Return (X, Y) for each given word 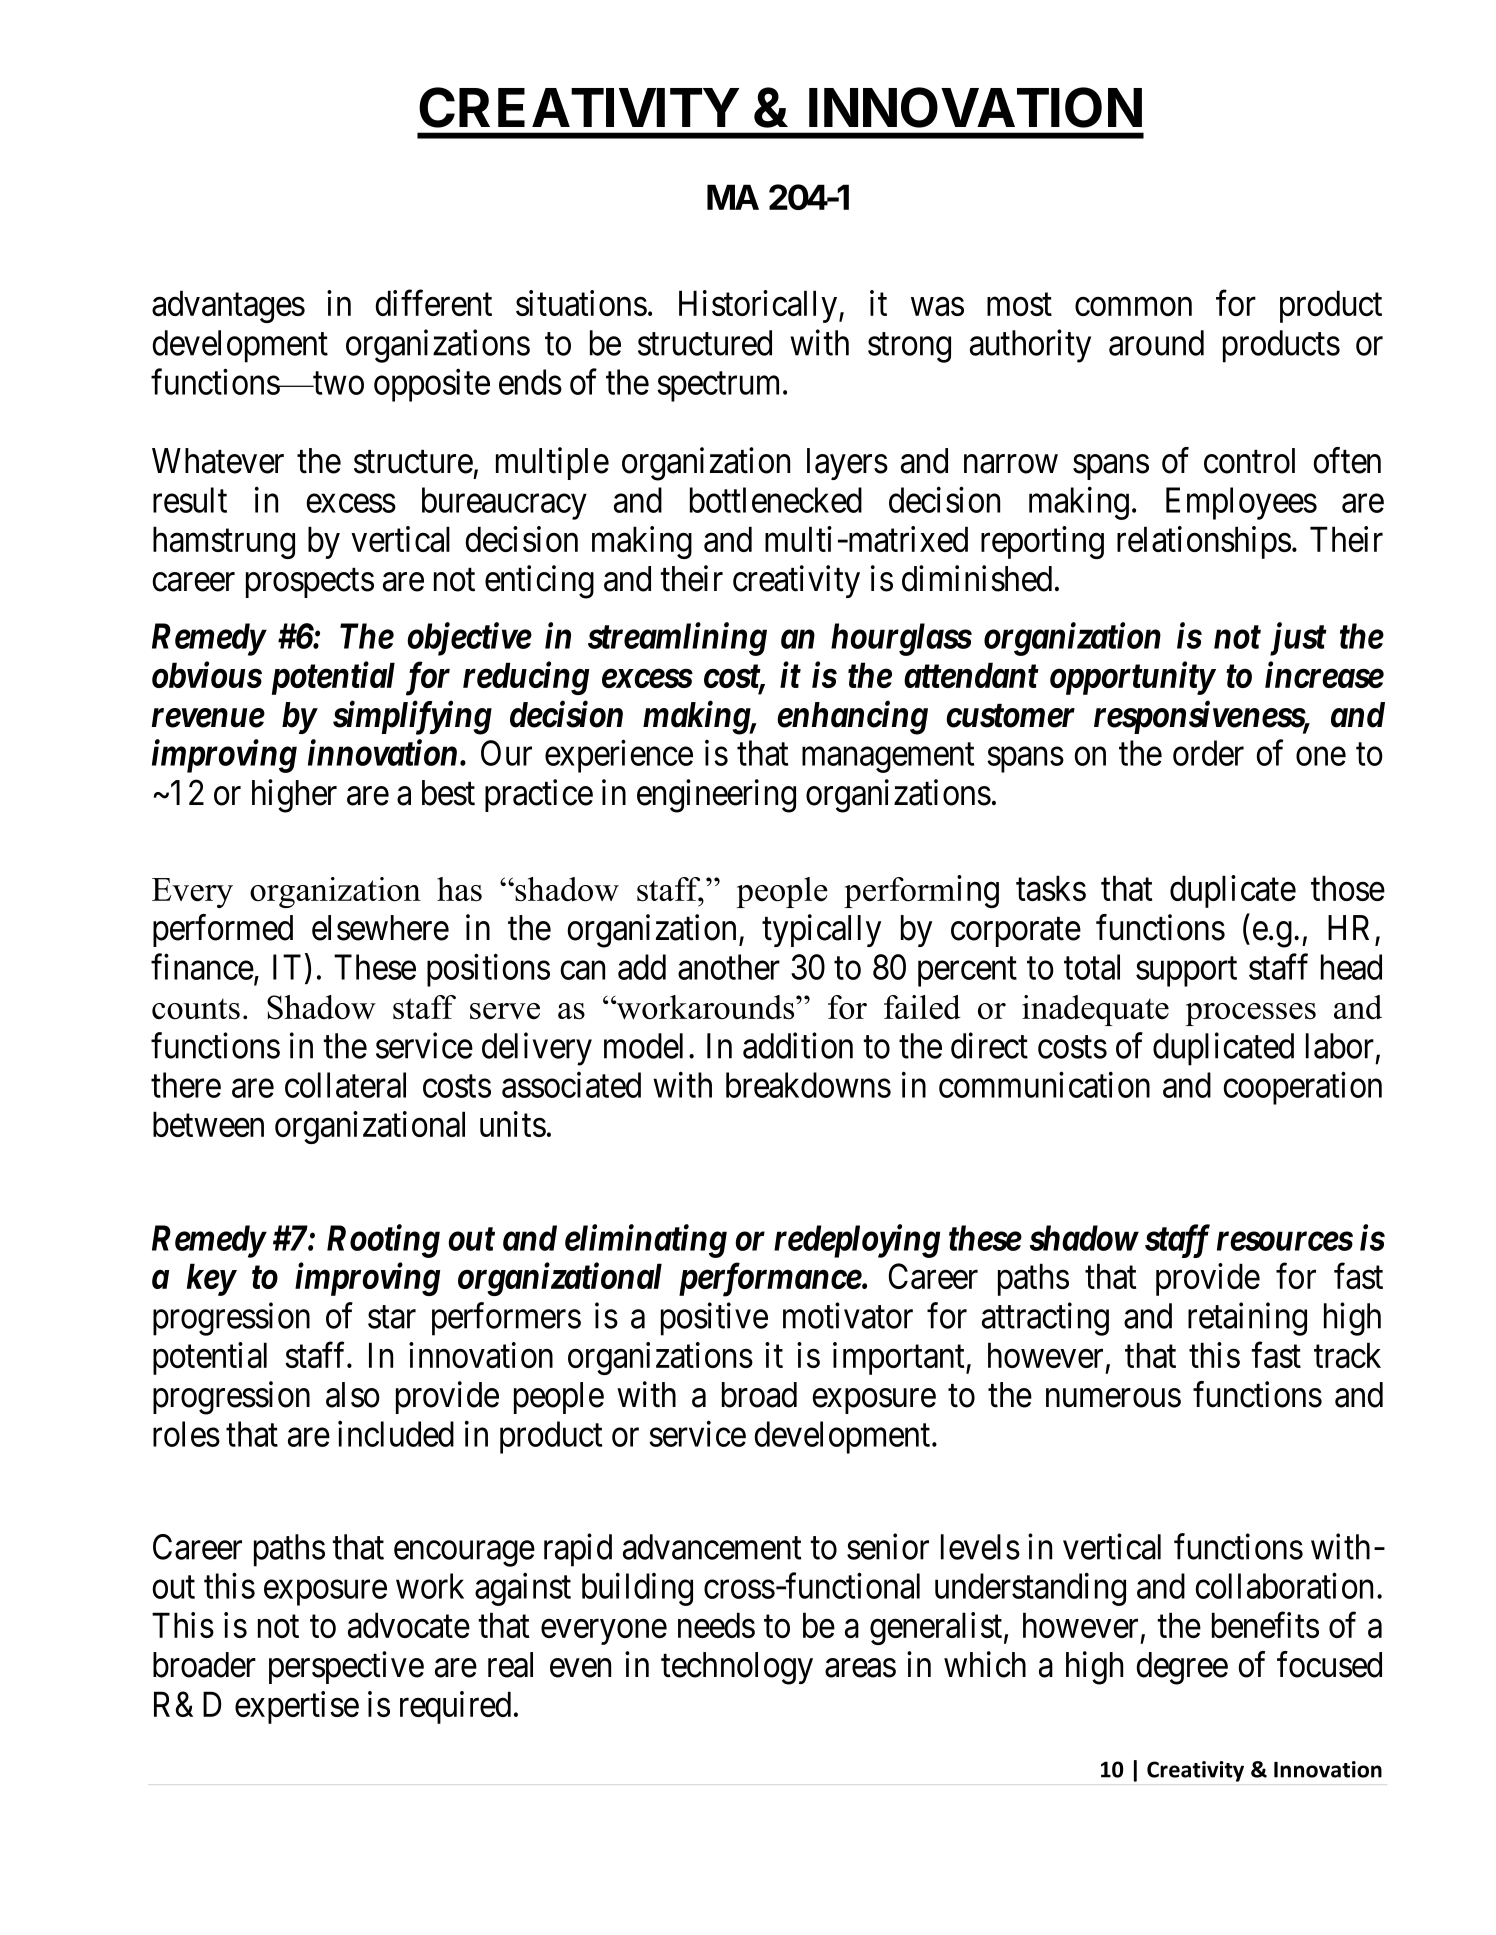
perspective (346, 1667)
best (448, 793)
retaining (1247, 1319)
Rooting (383, 1241)
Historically (759, 306)
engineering (716, 796)
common (1133, 307)
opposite (432, 385)
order (1208, 753)
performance (770, 1280)
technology (737, 1668)
